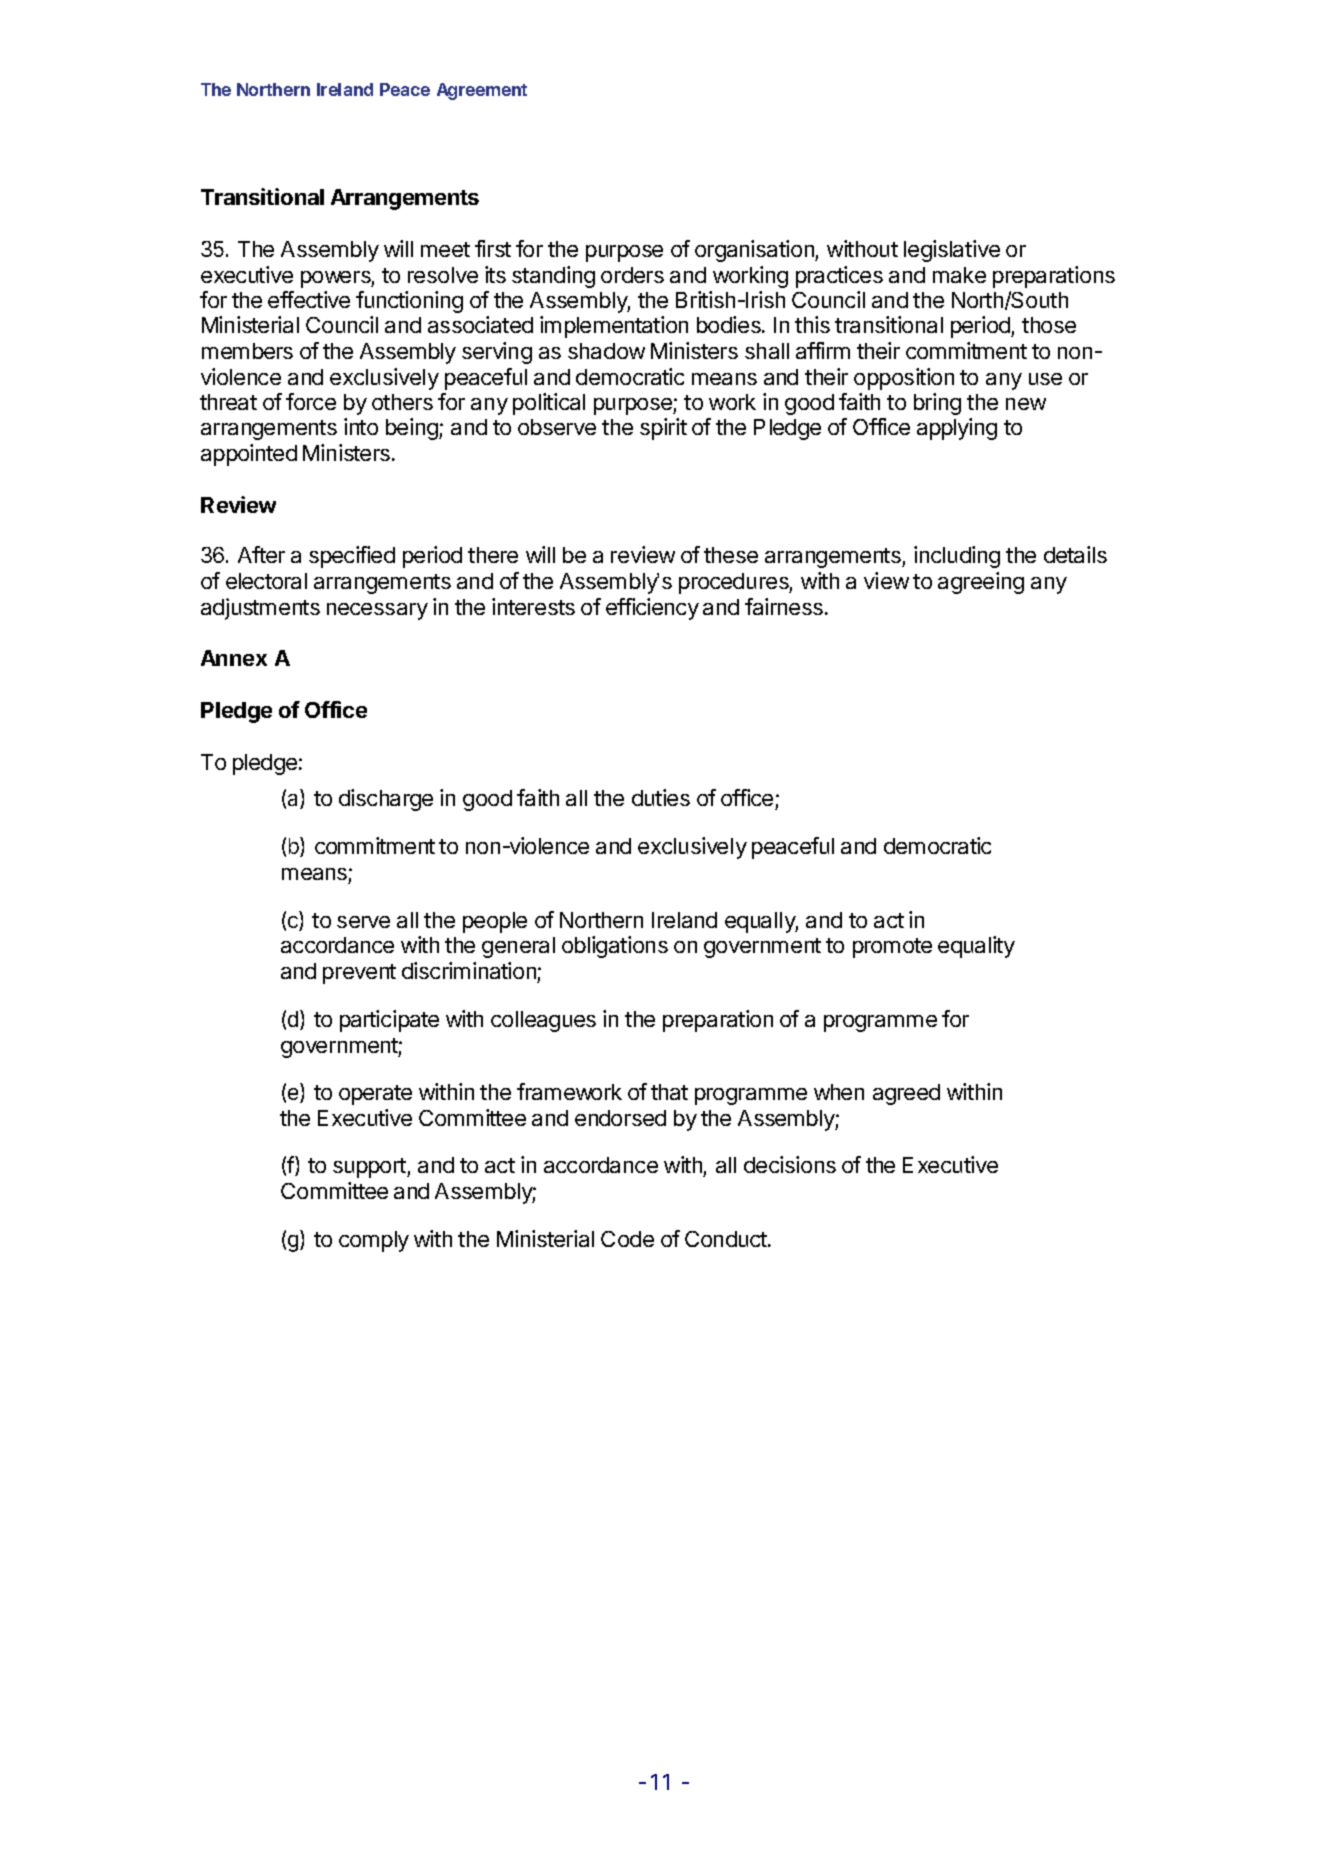 Image resolution: width=1325 pixels, height=1876 pixels. What do you see at coordinates (976, 947) in the screenshot?
I see `equality` at bounding box center [976, 947].
